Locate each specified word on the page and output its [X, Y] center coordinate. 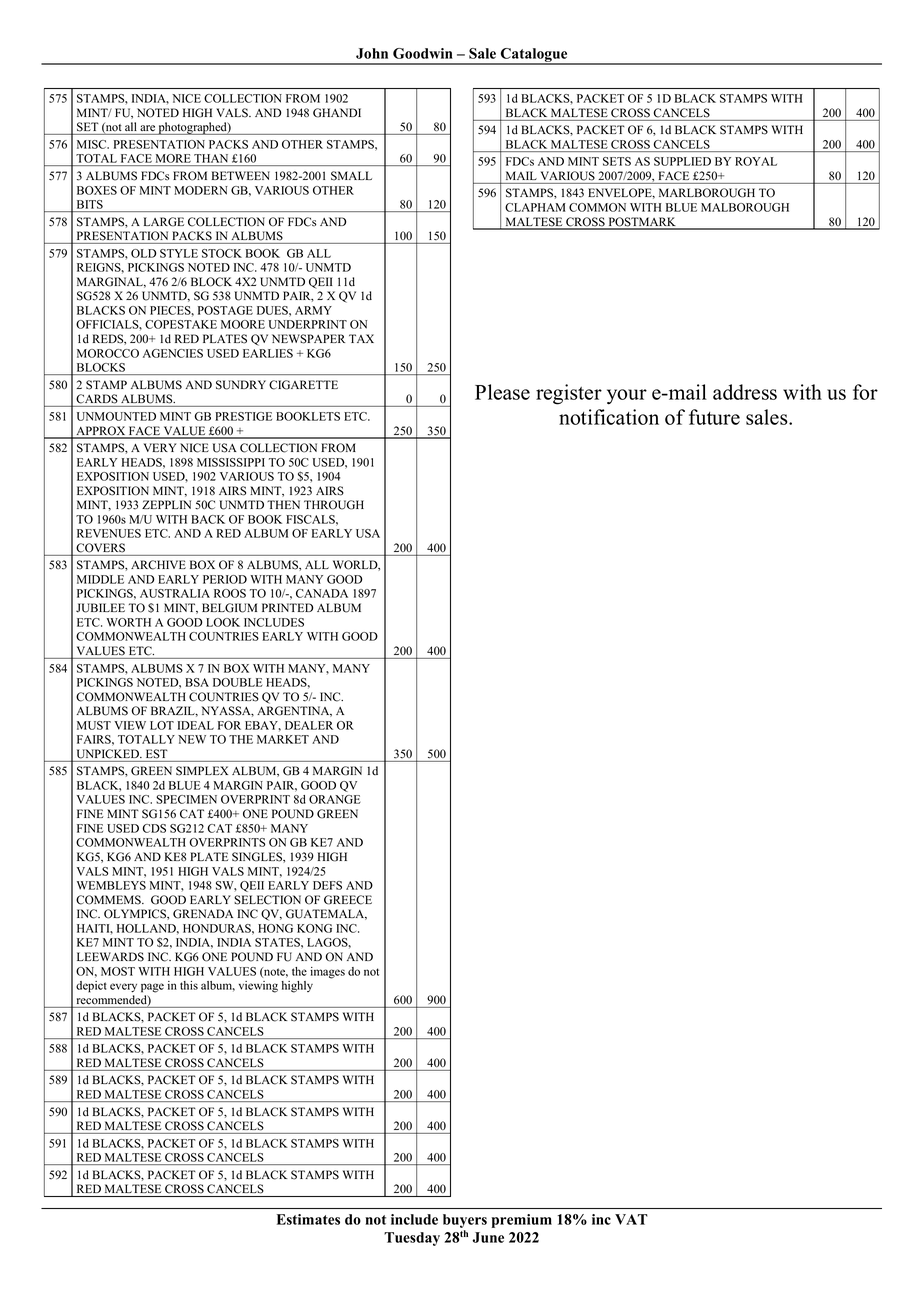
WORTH [129, 622]
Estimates [308, 1219]
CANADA [322, 593]
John [372, 53]
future [714, 417]
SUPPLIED [682, 161]
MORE [173, 158]
